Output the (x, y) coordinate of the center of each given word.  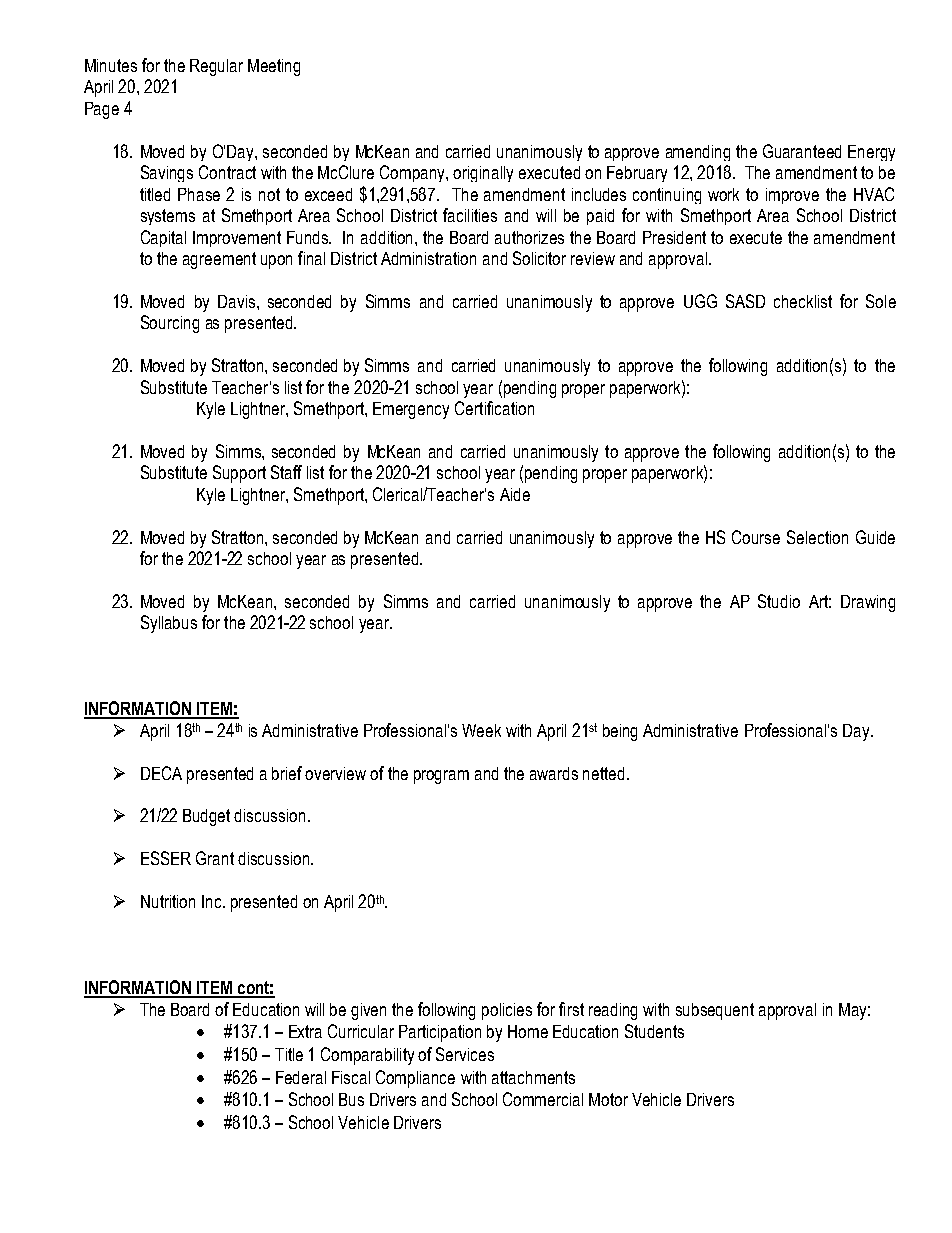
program (441, 777)
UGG (700, 301)
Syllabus (169, 624)
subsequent (715, 1011)
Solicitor (539, 258)
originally (483, 174)
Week (481, 730)
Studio (779, 601)
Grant (215, 858)
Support (239, 474)
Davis (236, 301)
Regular (216, 67)
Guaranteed (802, 151)
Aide (515, 494)
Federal (301, 1077)
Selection (817, 537)
